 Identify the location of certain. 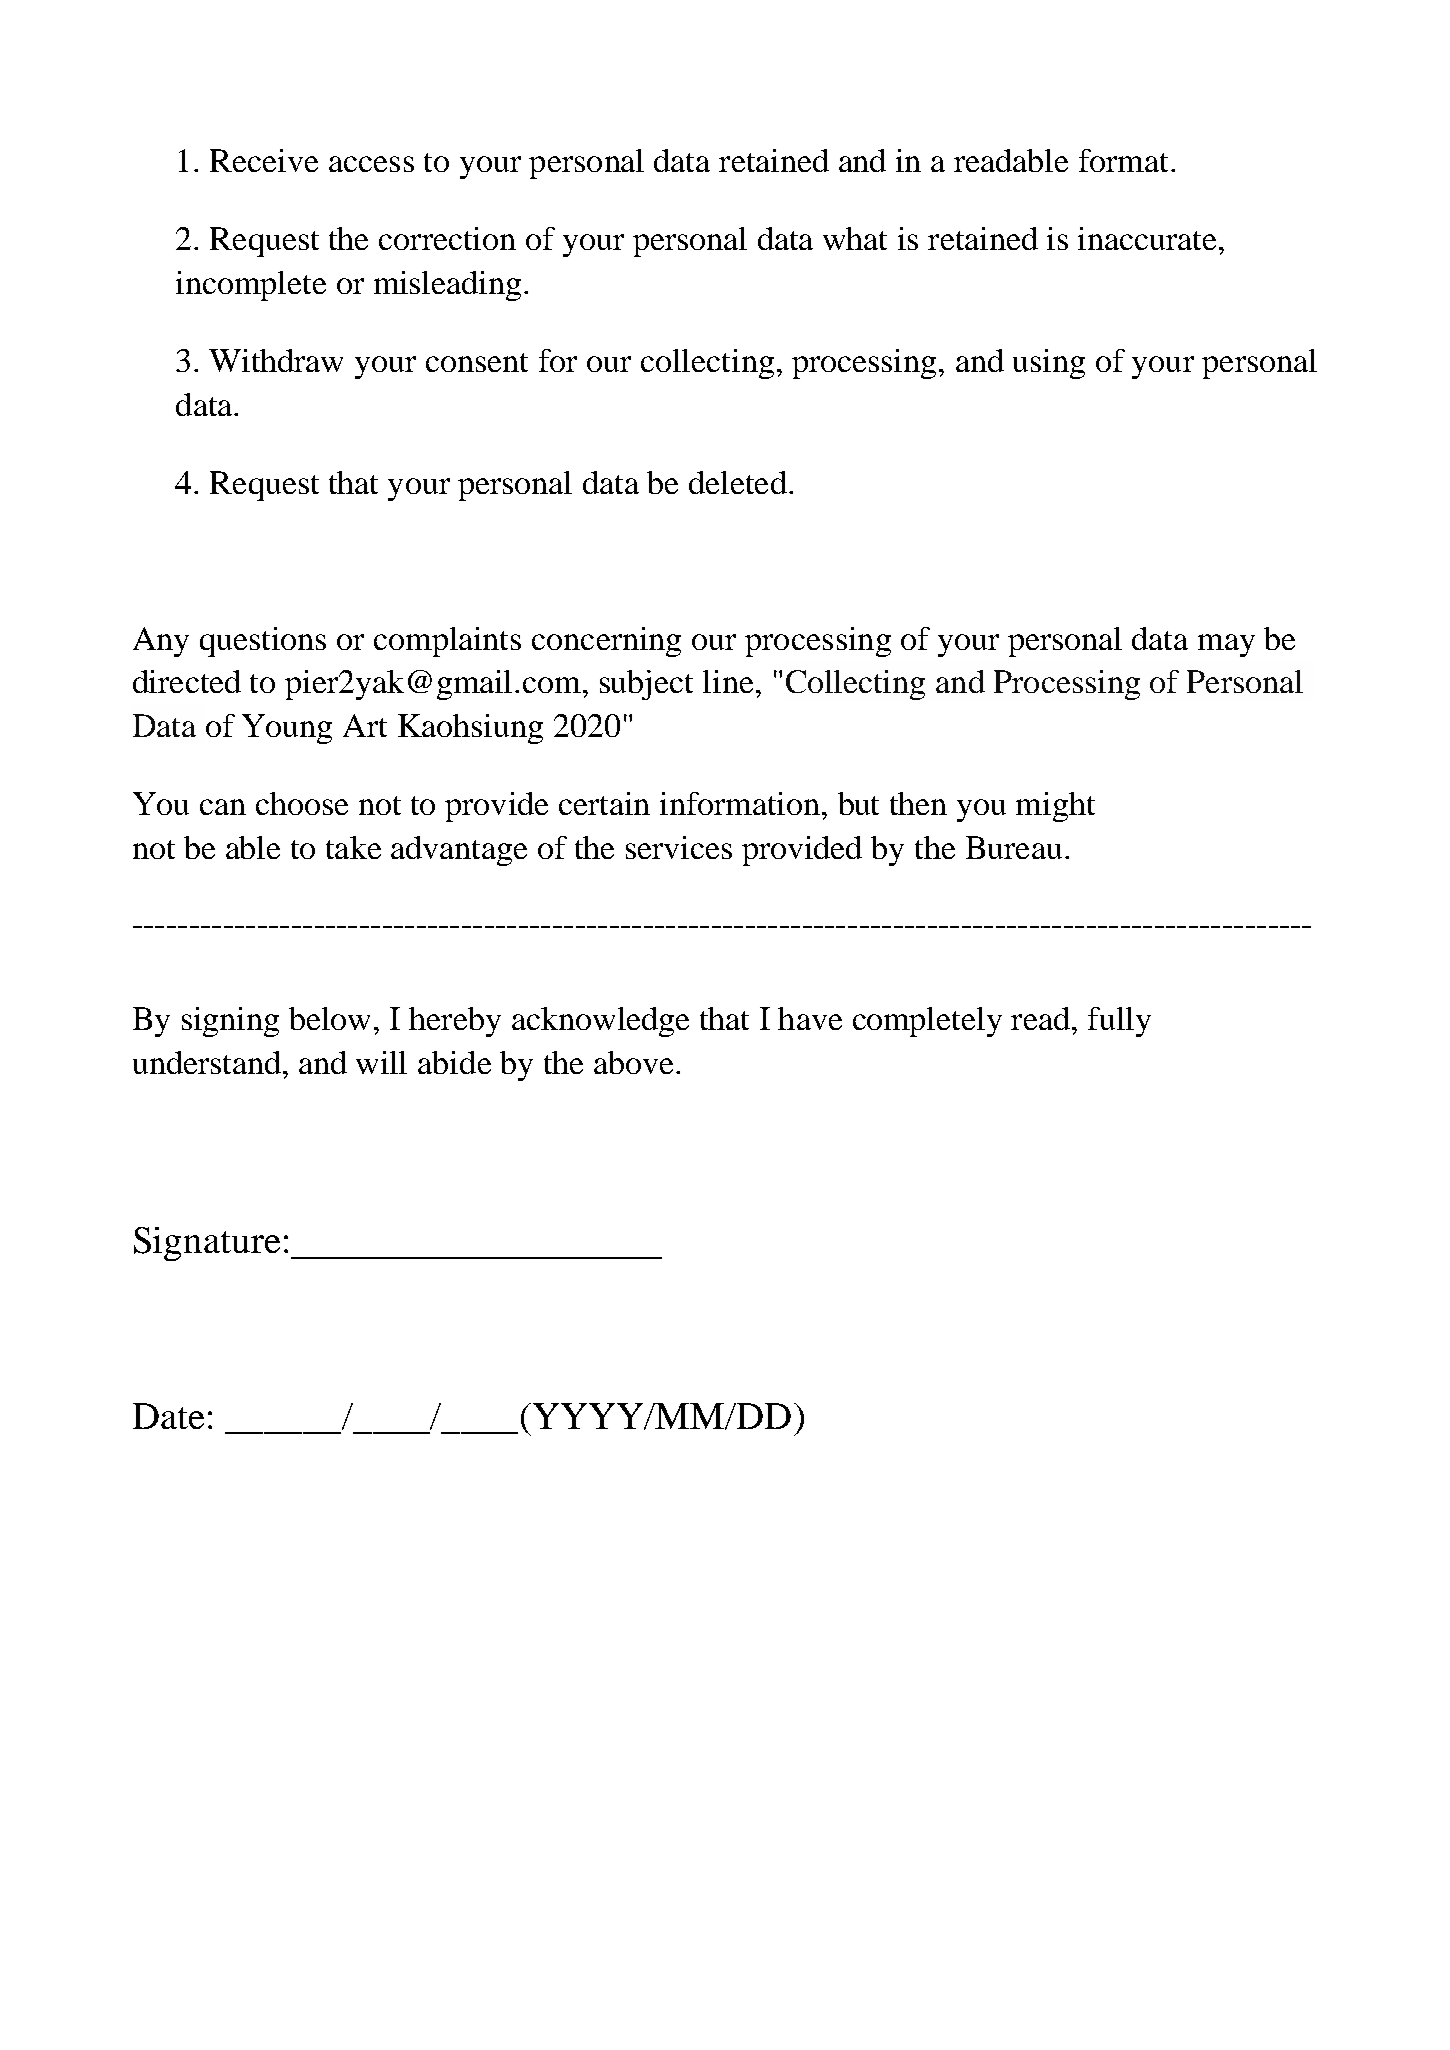
(604, 803).
